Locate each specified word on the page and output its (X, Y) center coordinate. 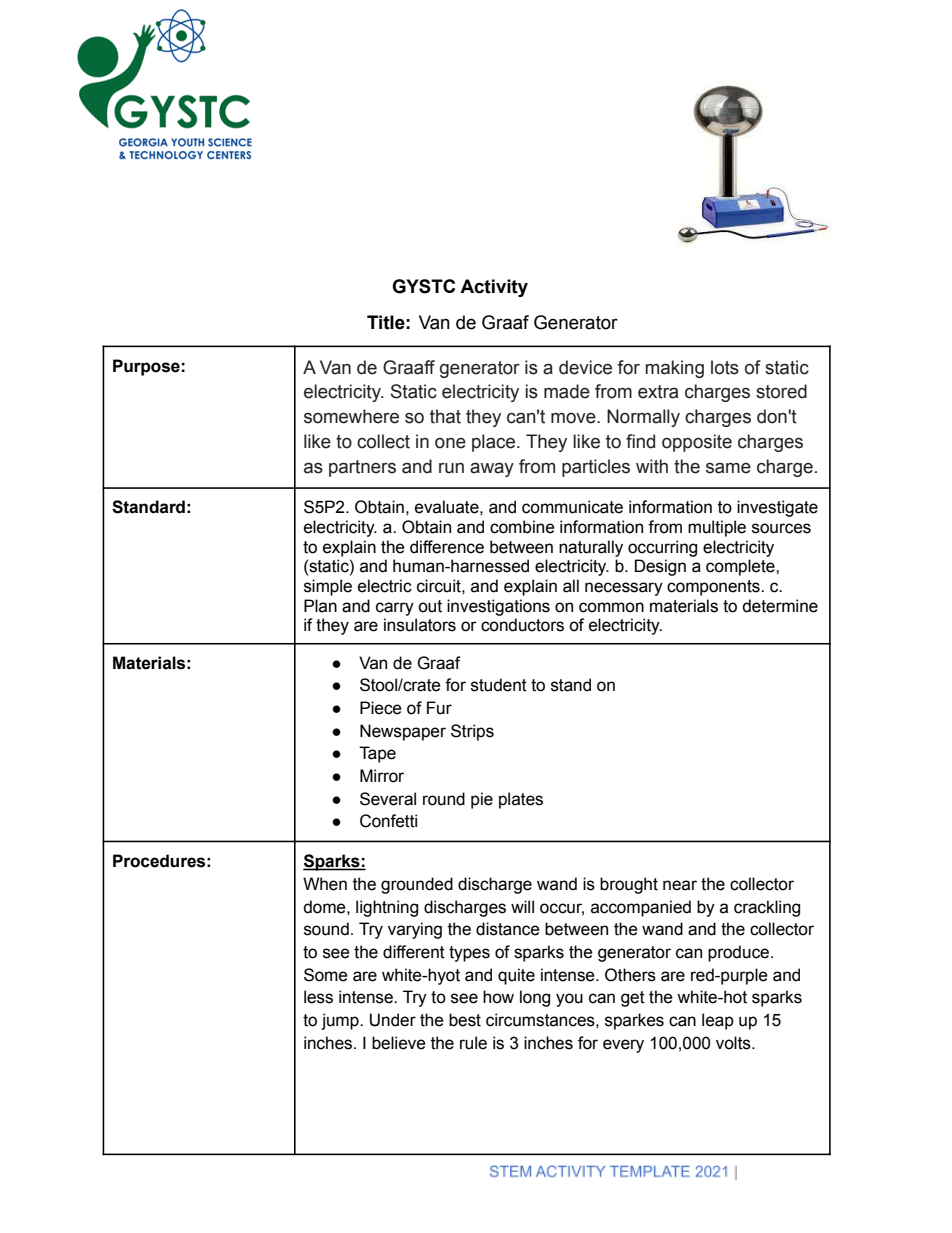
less (318, 997)
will (522, 906)
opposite (697, 443)
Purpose (146, 367)
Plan (320, 606)
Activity (494, 288)
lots (725, 367)
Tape (377, 754)
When (325, 884)
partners (362, 468)
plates (521, 800)
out (430, 606)
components (714, 588)
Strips (472, 732)
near (680, 885)
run (451, 468)
